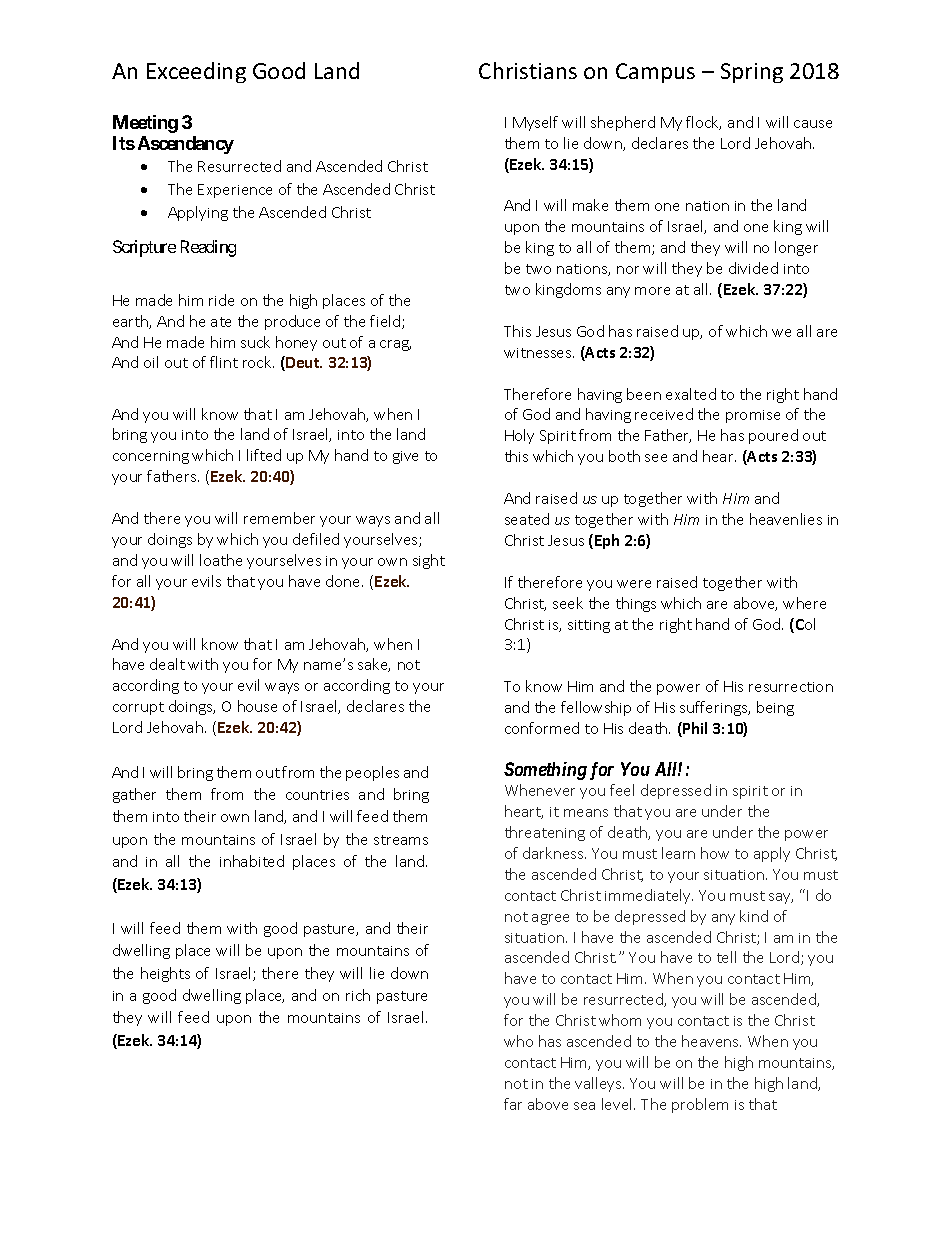  What do you see at coordinates (703, 123) in the image?
I see `flock` at bounding box center [703, 123].
